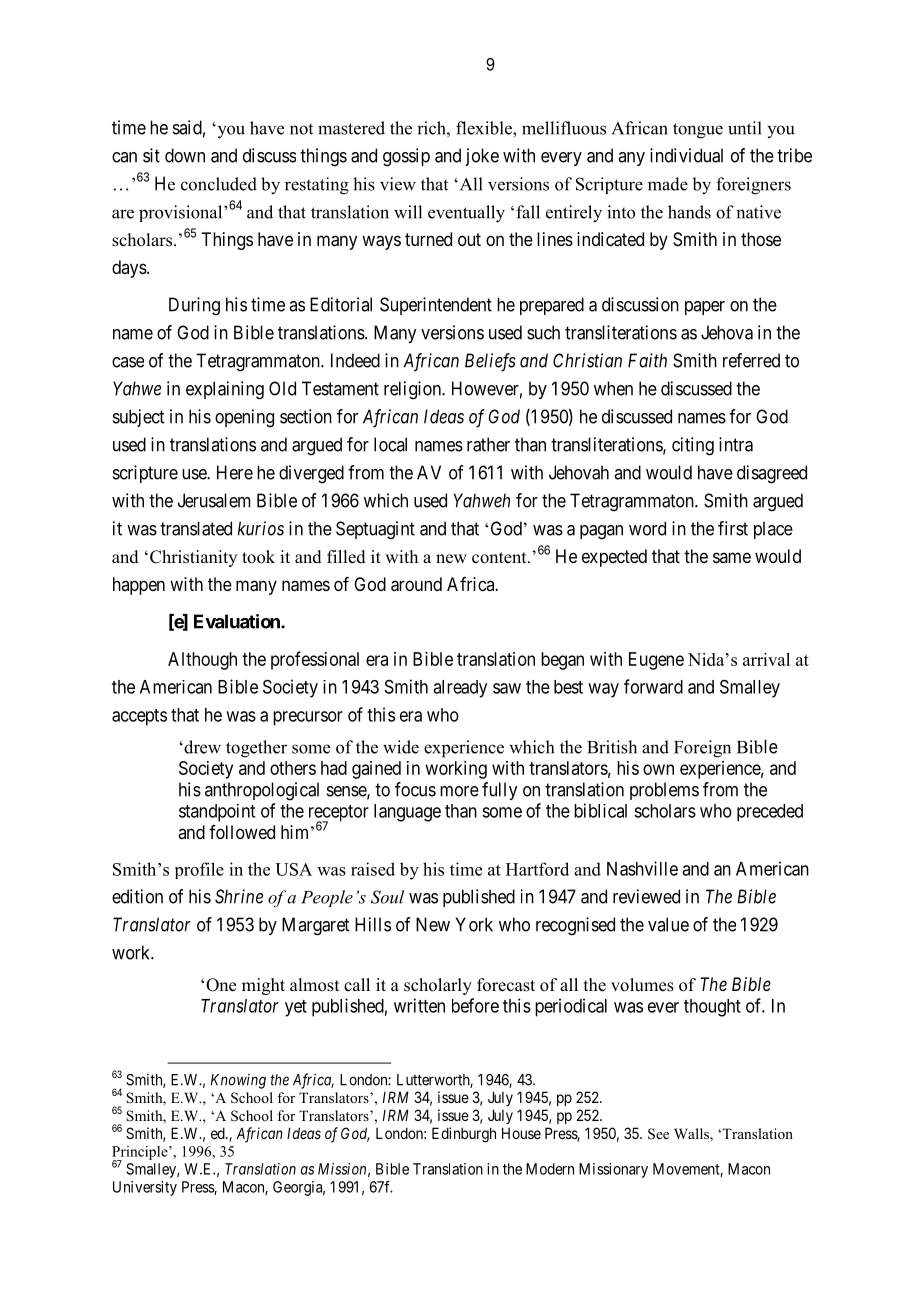 This screenshot has width=924, height=1308. Describe the element at coordinates (766, 659) in the screenshot. I see `arrival` at that location.
